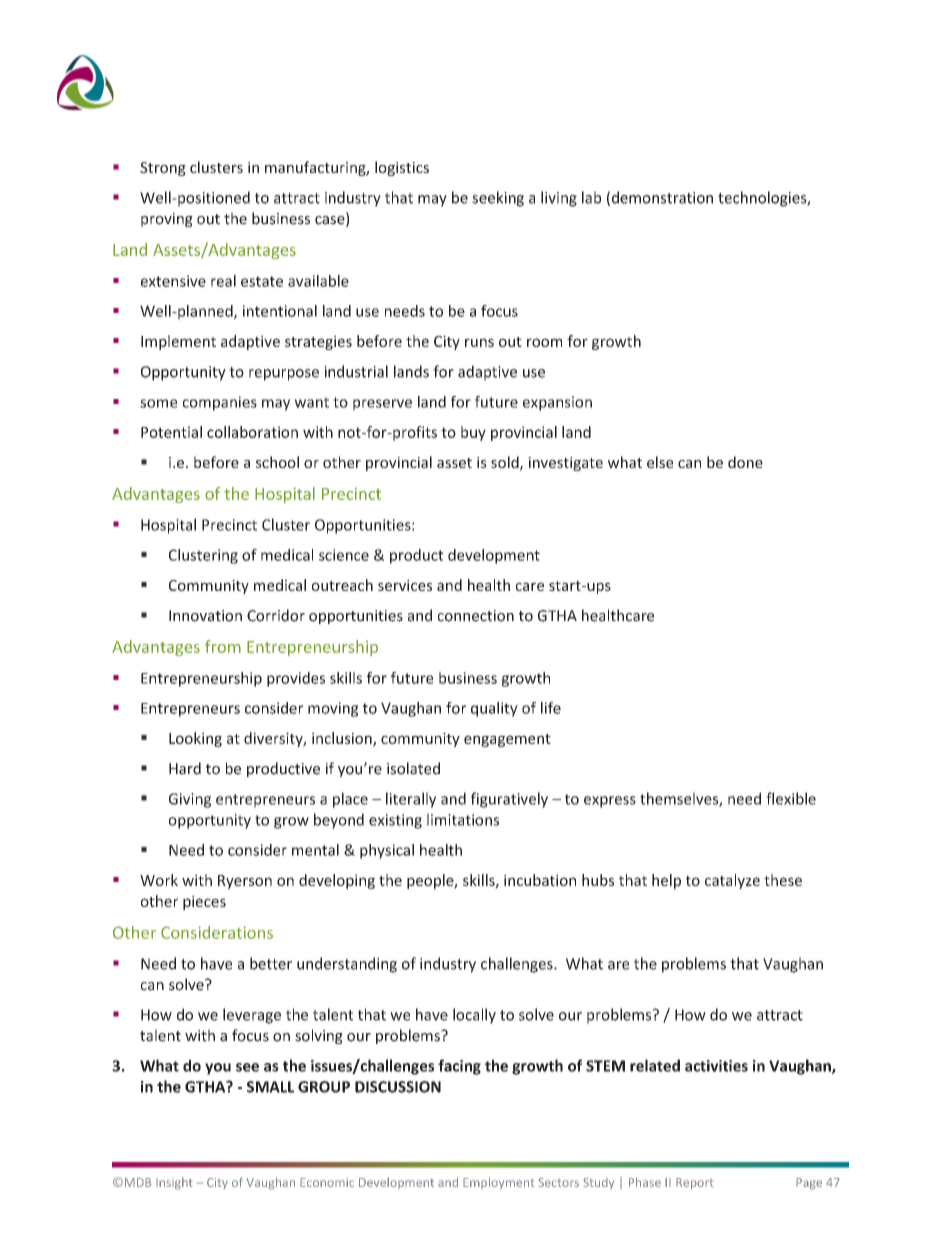 Image resolution: width=952 pixels, height=1233 pixels. I want to click on proving, so click(167, 220).
